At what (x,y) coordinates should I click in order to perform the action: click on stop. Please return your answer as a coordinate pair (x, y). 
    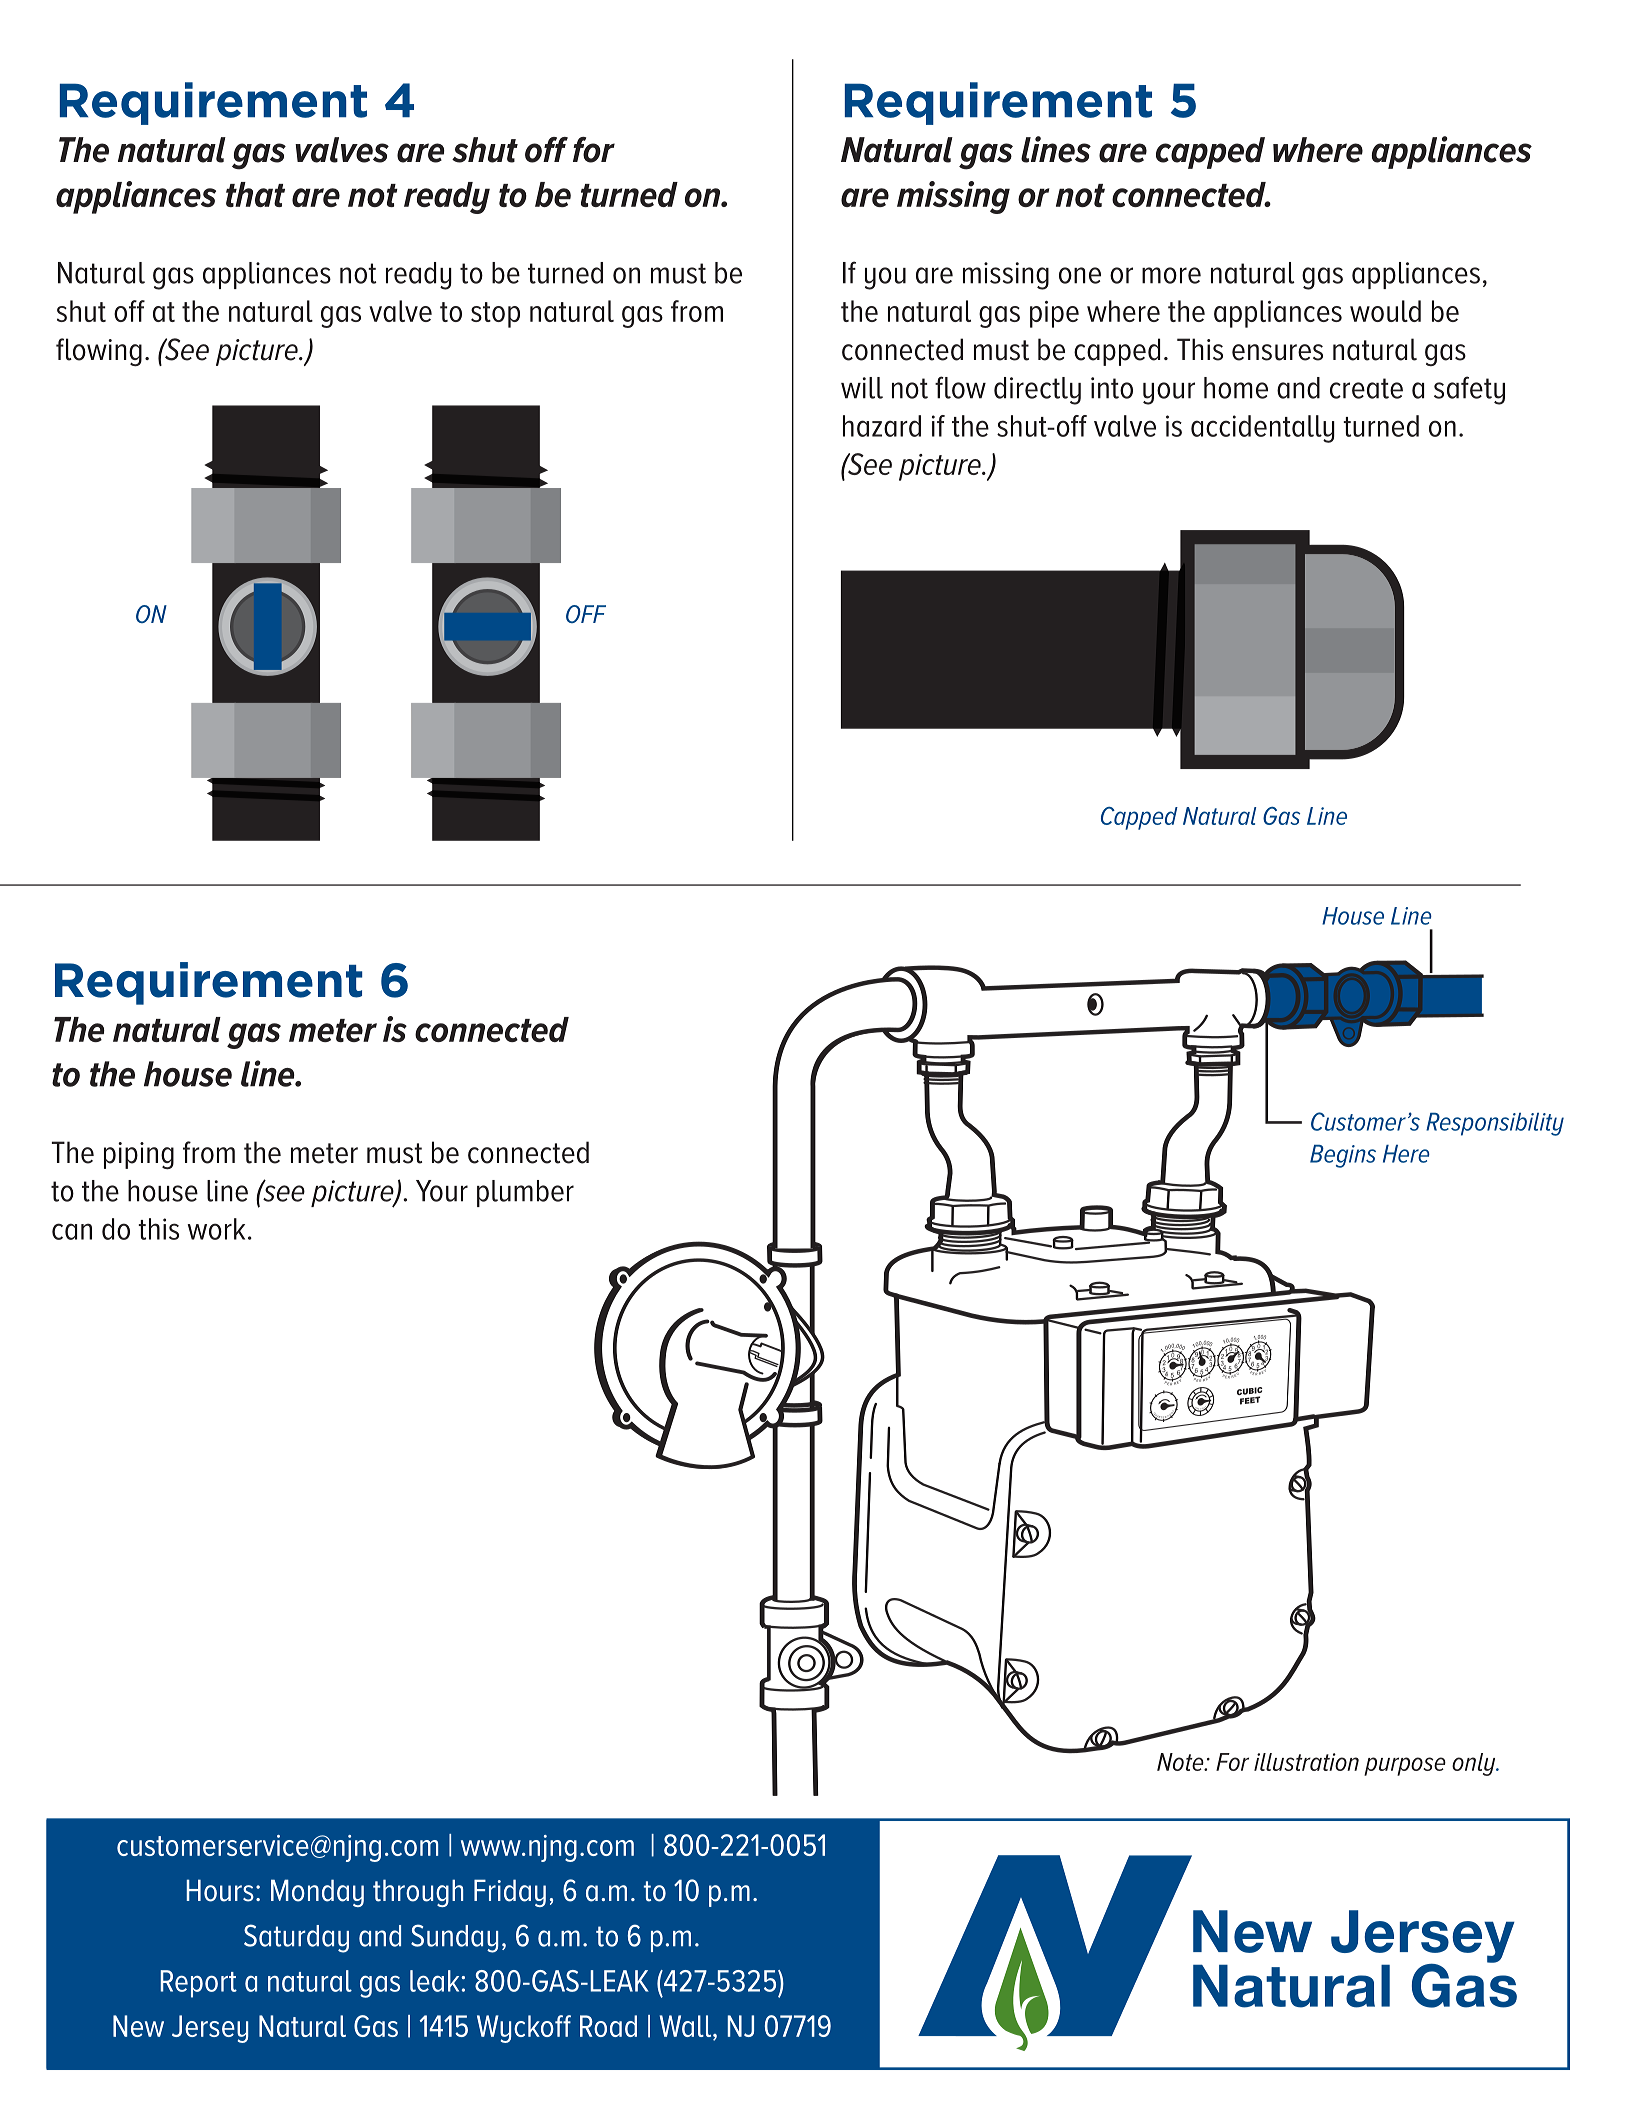
    Looking at the image, I should click on (495, 315).
